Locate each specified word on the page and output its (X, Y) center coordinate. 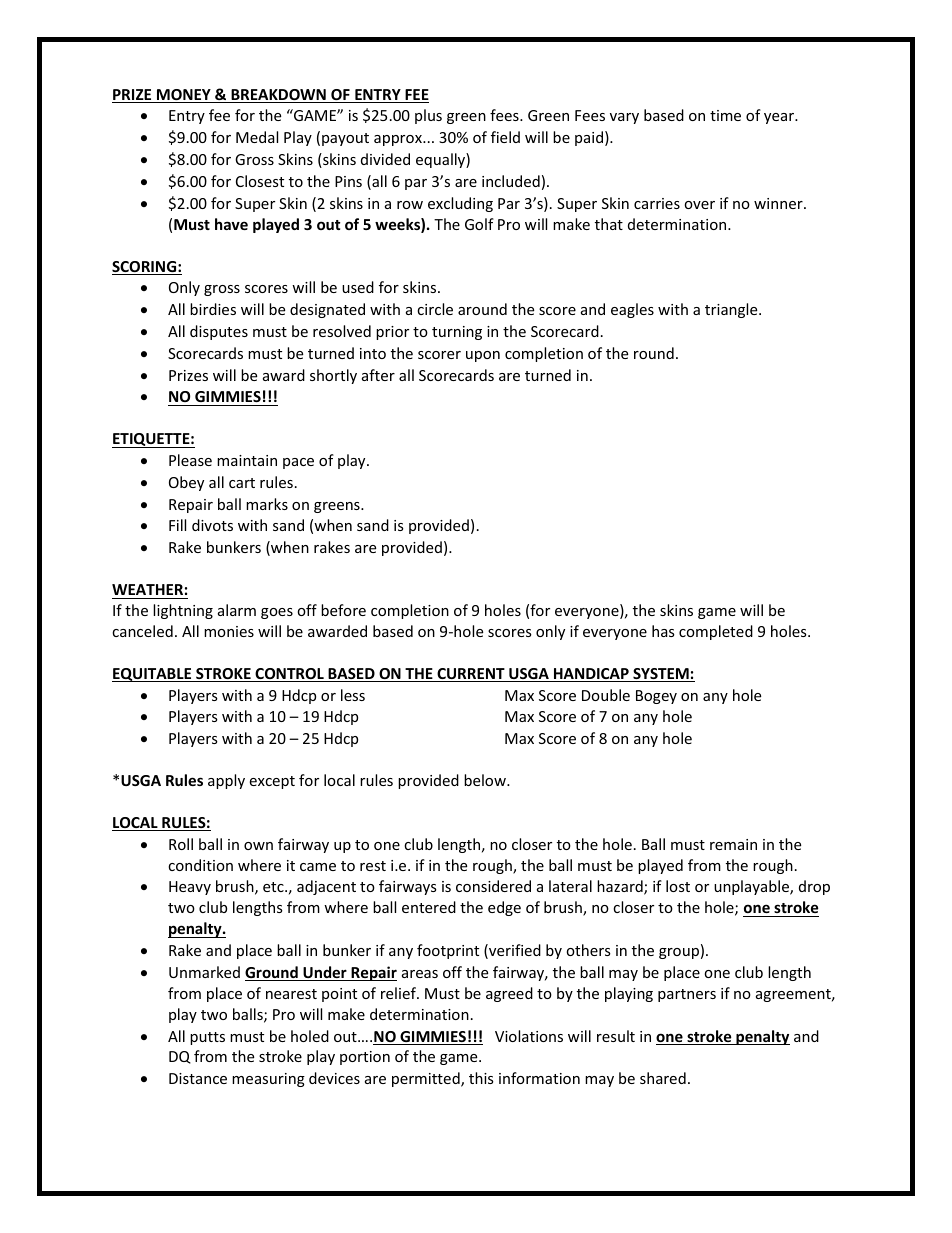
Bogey (656, 697)
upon (483, 356)
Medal (257, 137)
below (486, 780)
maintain (247, 460)
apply (226, 781)
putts (207, 1038)
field (505, 137)
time (725, 115)
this (481, 1078)
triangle (732, 310)
